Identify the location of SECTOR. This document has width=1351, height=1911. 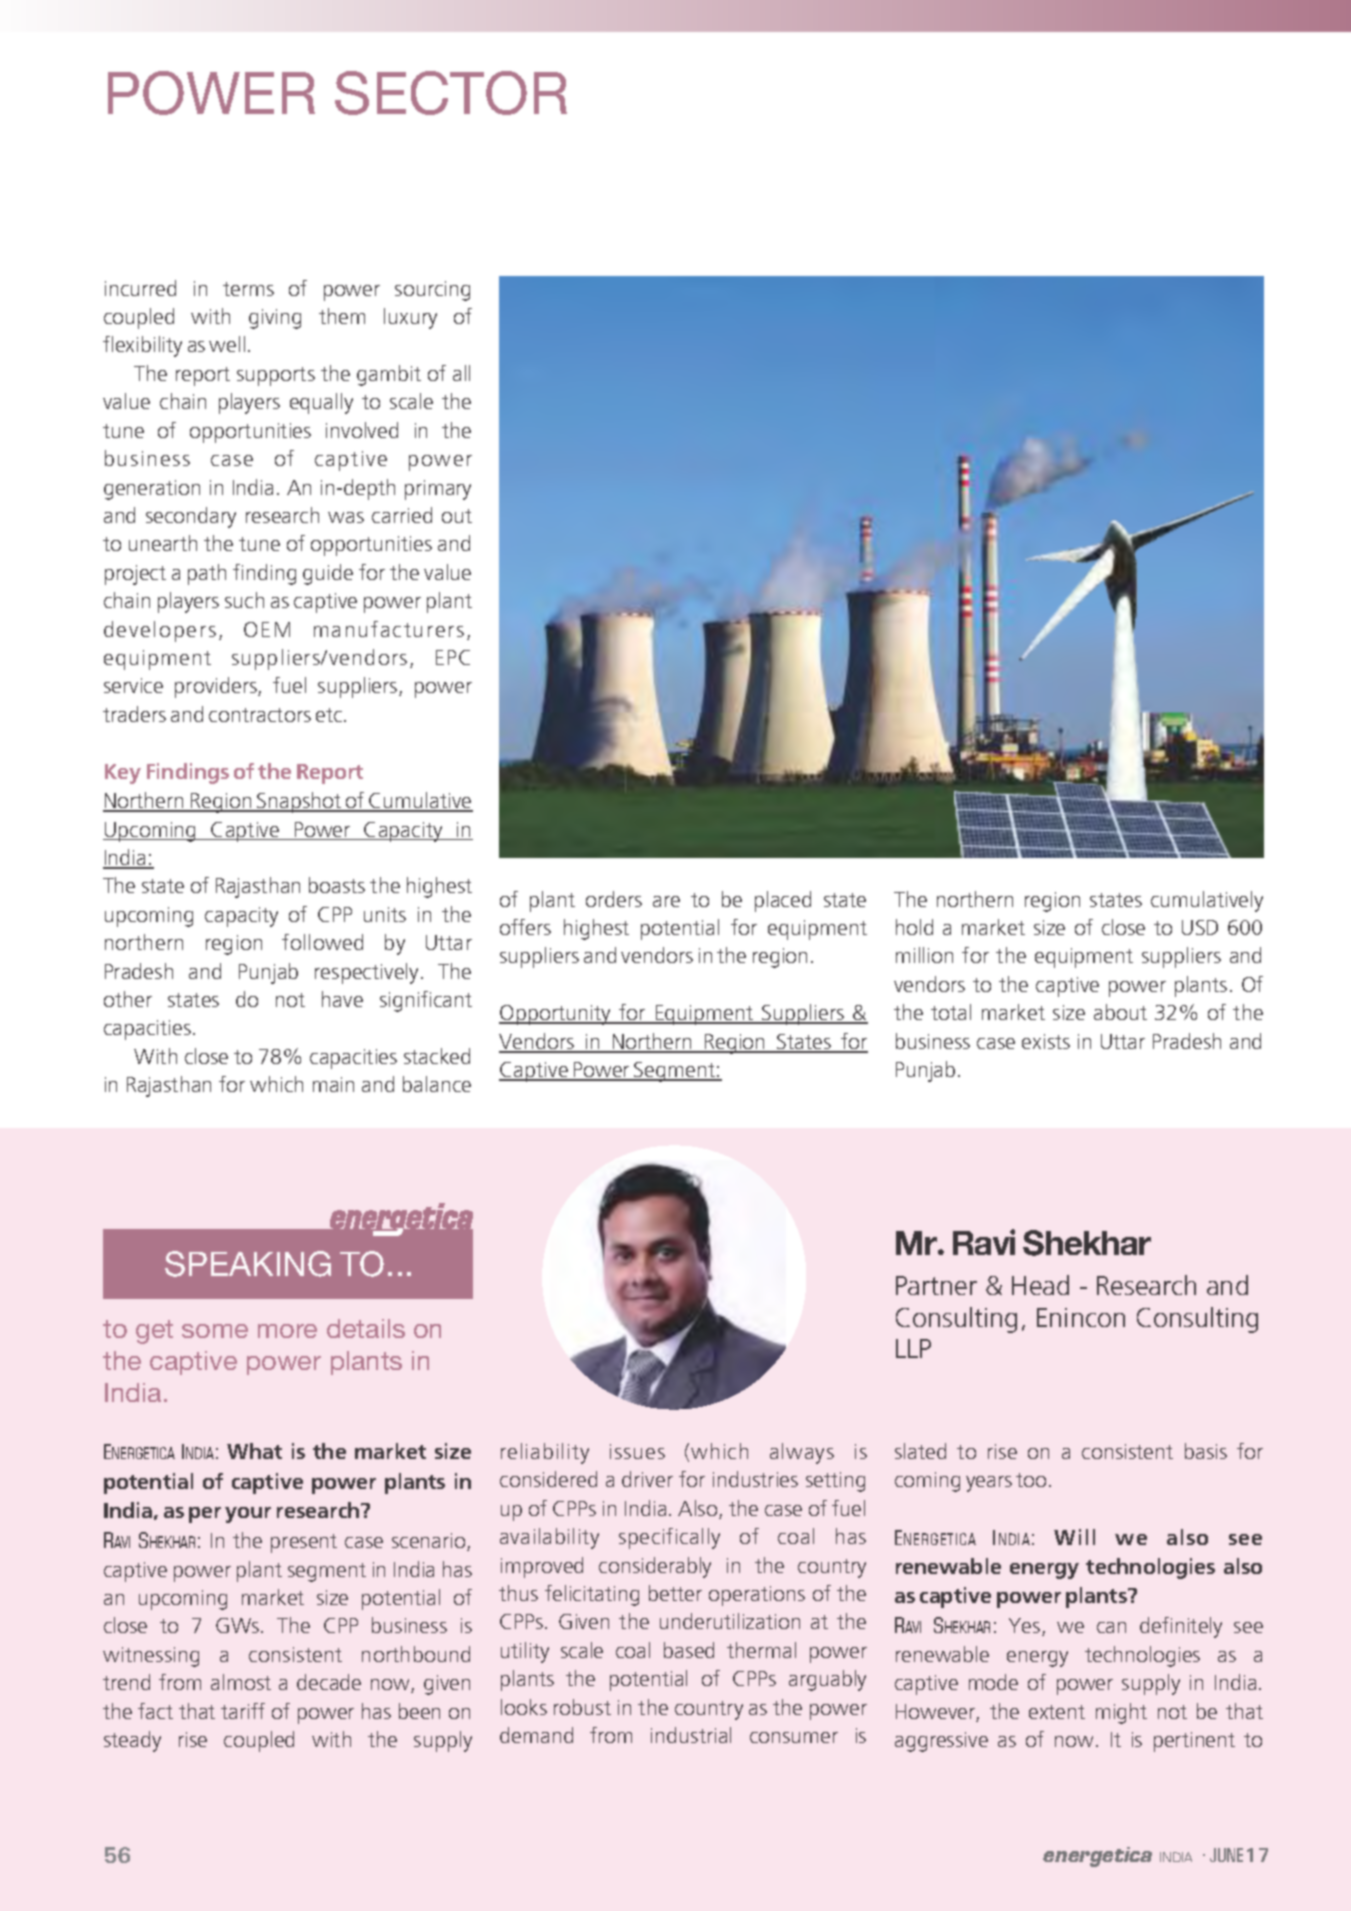
(451, 93).
